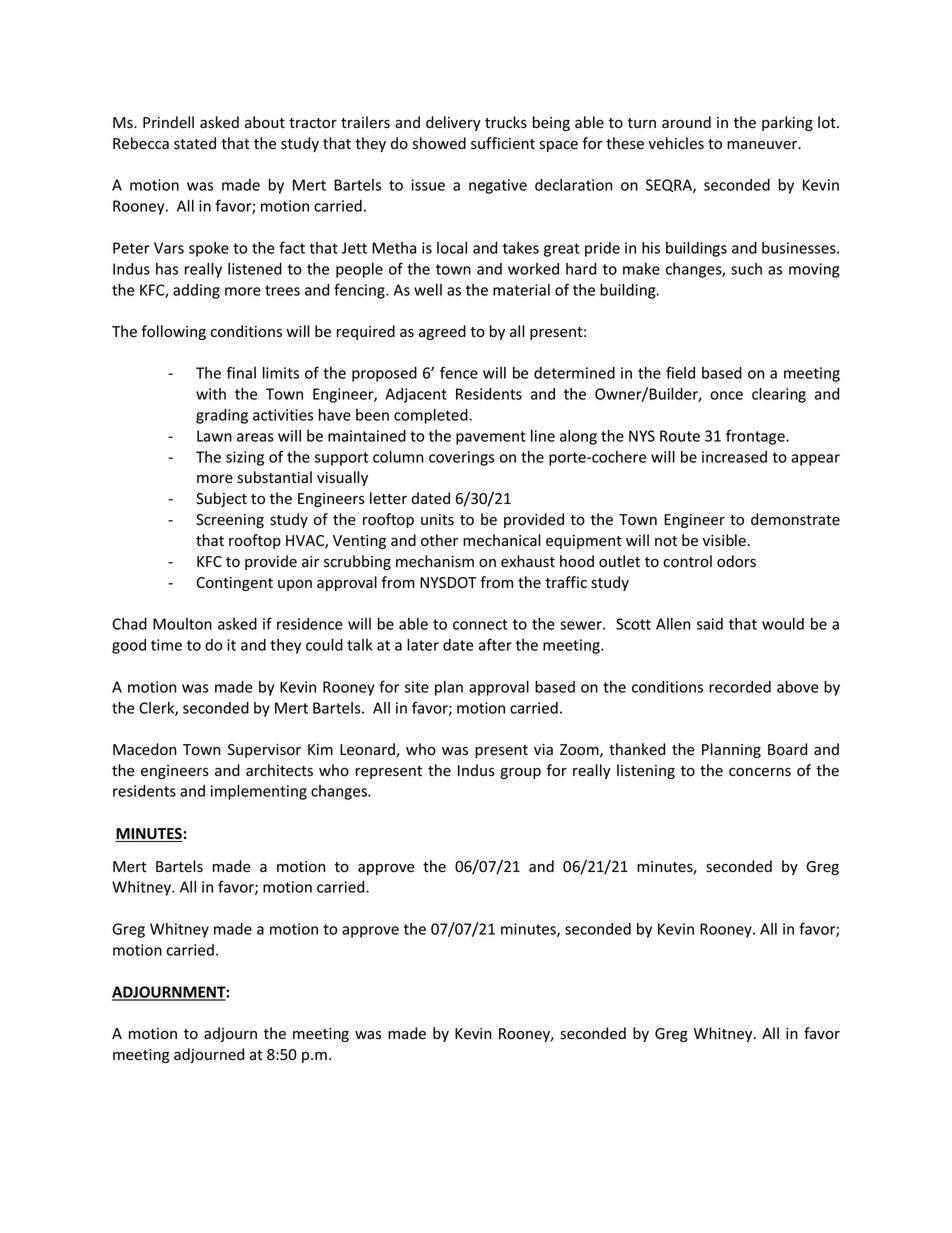 The image size is (952, 1233). Describe the element at coordinates (480, 624) in the screenshot. I see `connect` at that location.
